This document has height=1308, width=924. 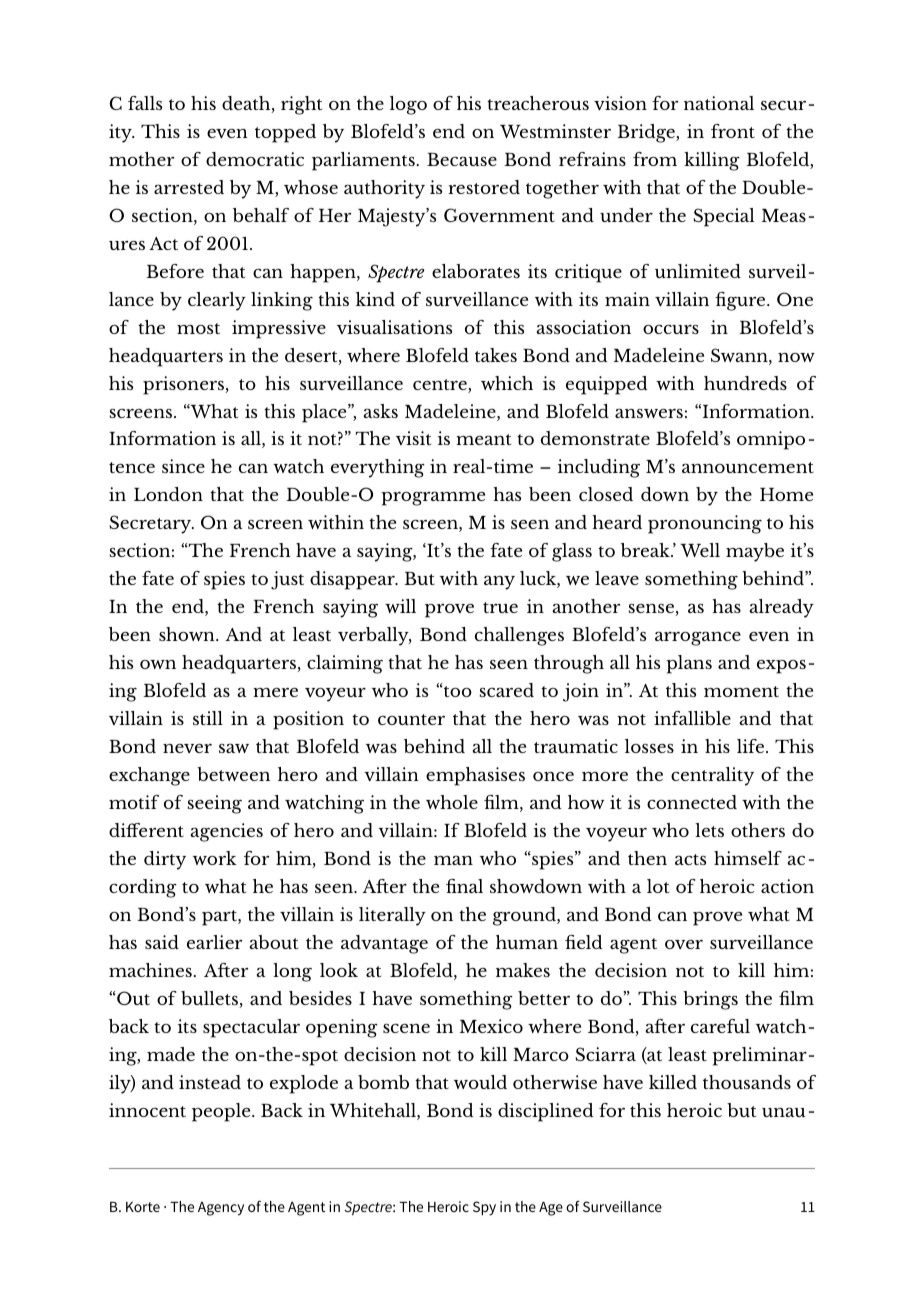 I want to click on agencies, so click(x=226, y=832).
